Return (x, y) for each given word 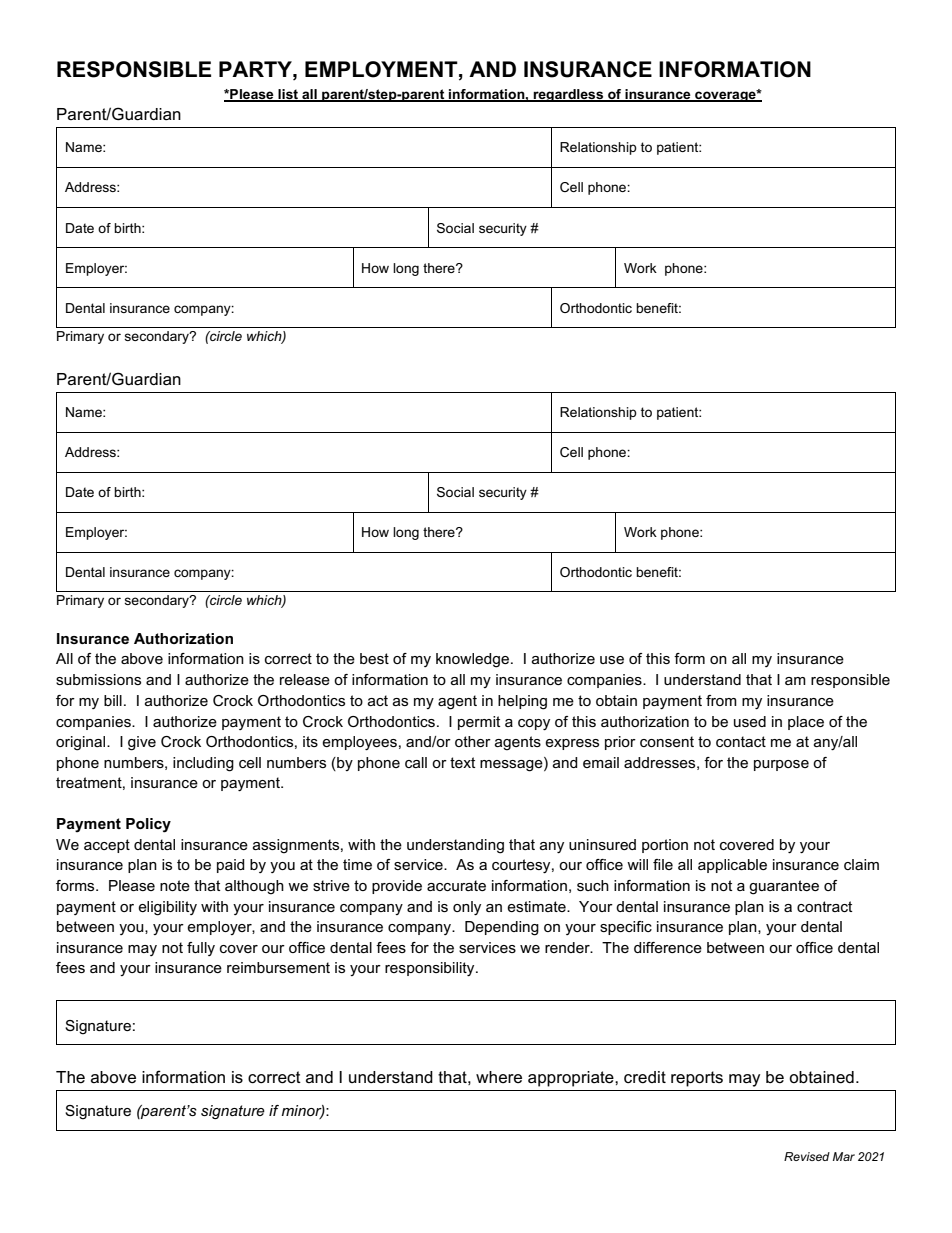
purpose (781, 765)
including (203, 764)
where (499, 1077)
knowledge (474, 660)
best (374, 658)
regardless (568, 95)
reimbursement (278, 967)
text (462, 762)
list (288, 95)
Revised (807, 1156)
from (721, 700)
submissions (98, 679)
